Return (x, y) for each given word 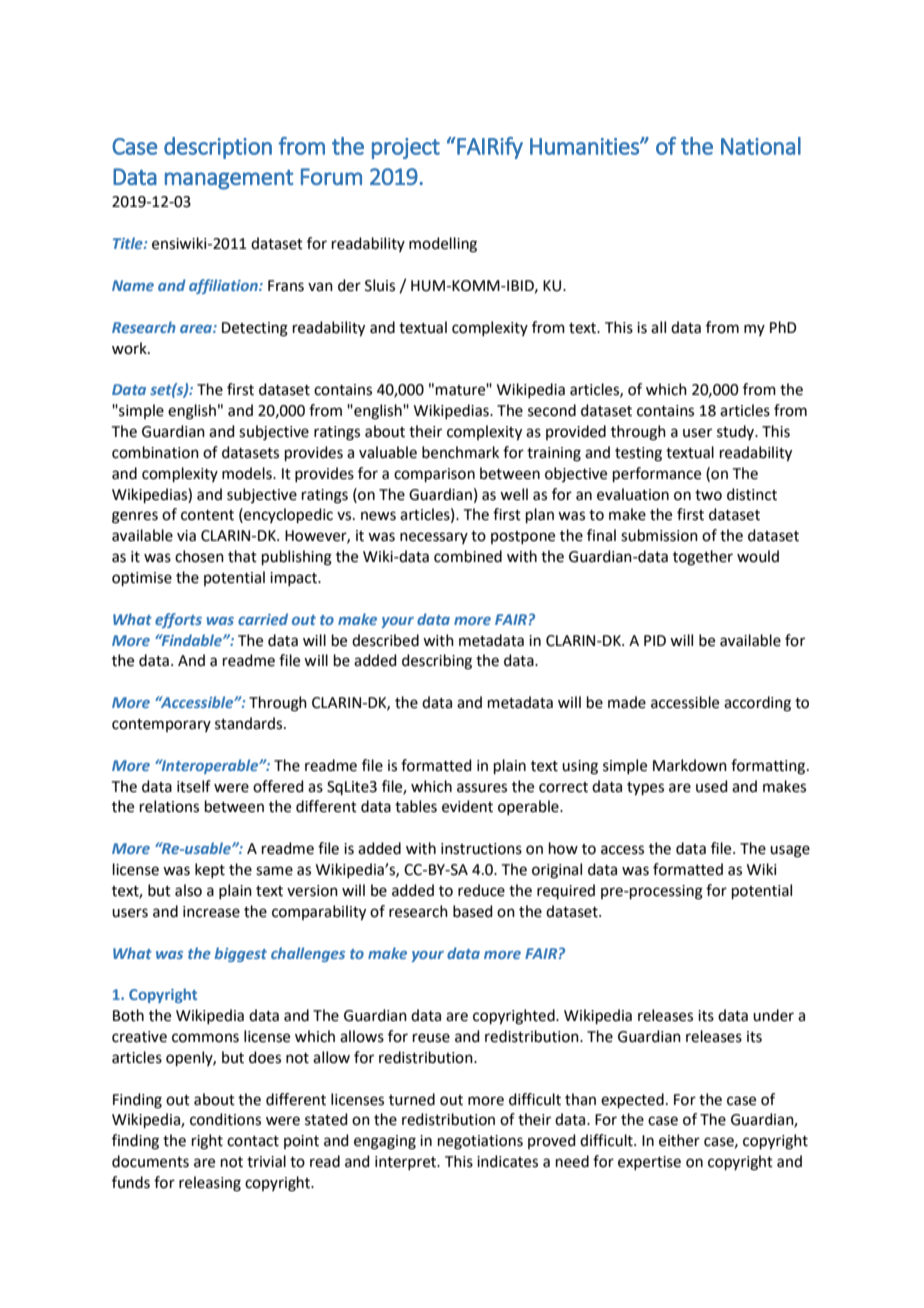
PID (655, 640)
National (761, 146)
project (406, 148)
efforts (178, 620)
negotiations (480, 1142)
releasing (210, 1184)
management (229, 180)
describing (437, 662)
